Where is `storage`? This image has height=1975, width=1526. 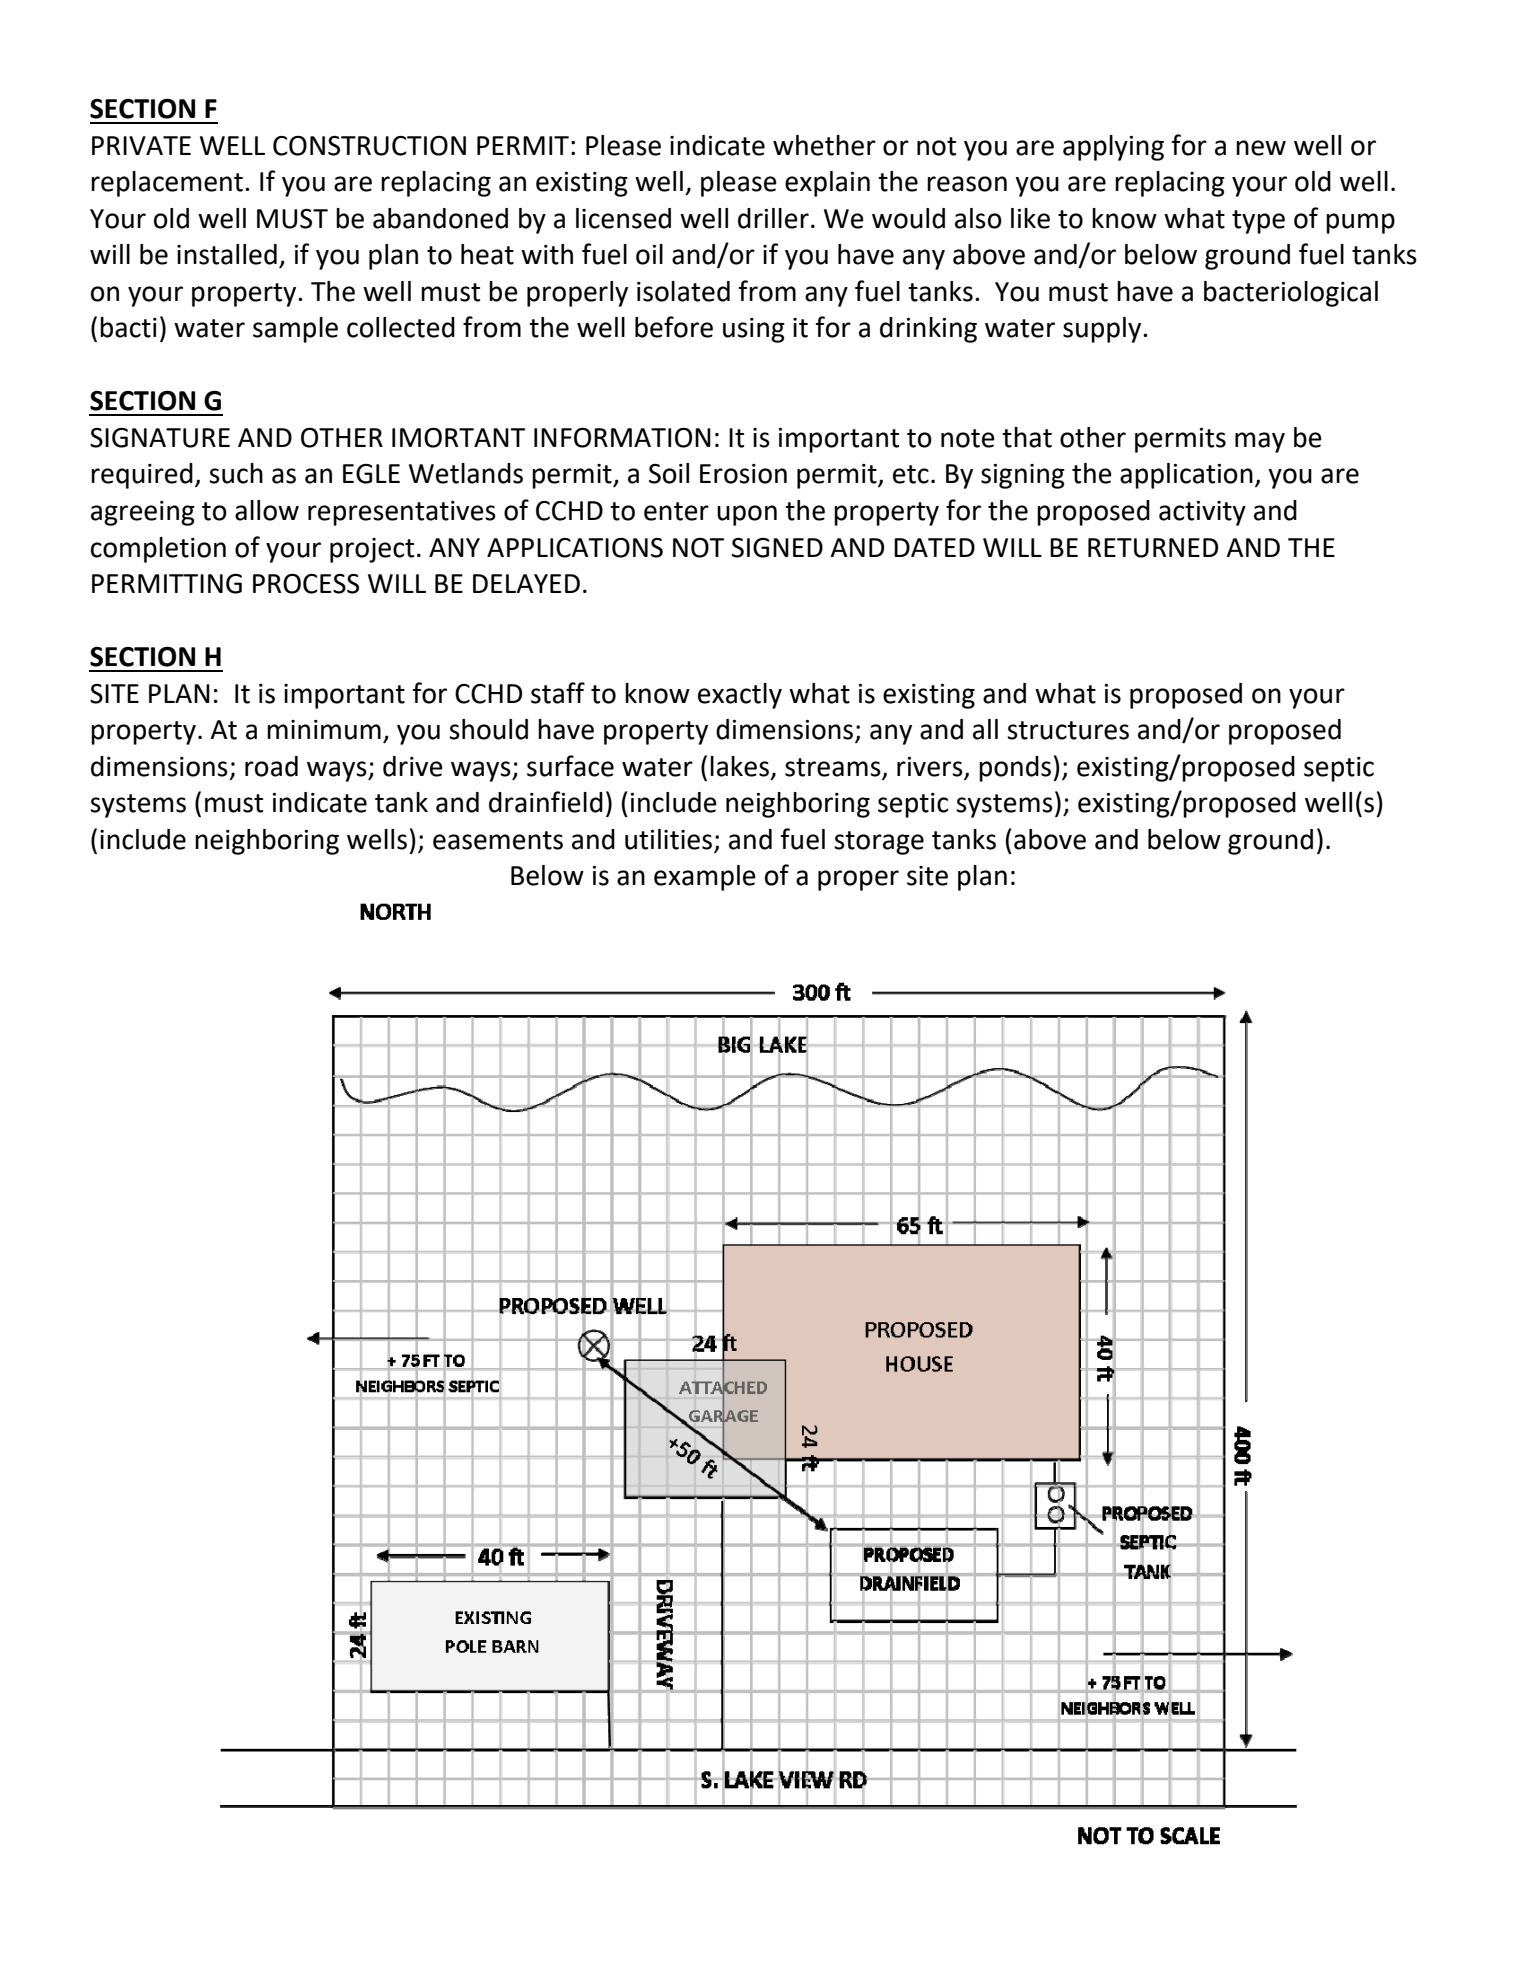 storage is located at coordinates (879, 843).
